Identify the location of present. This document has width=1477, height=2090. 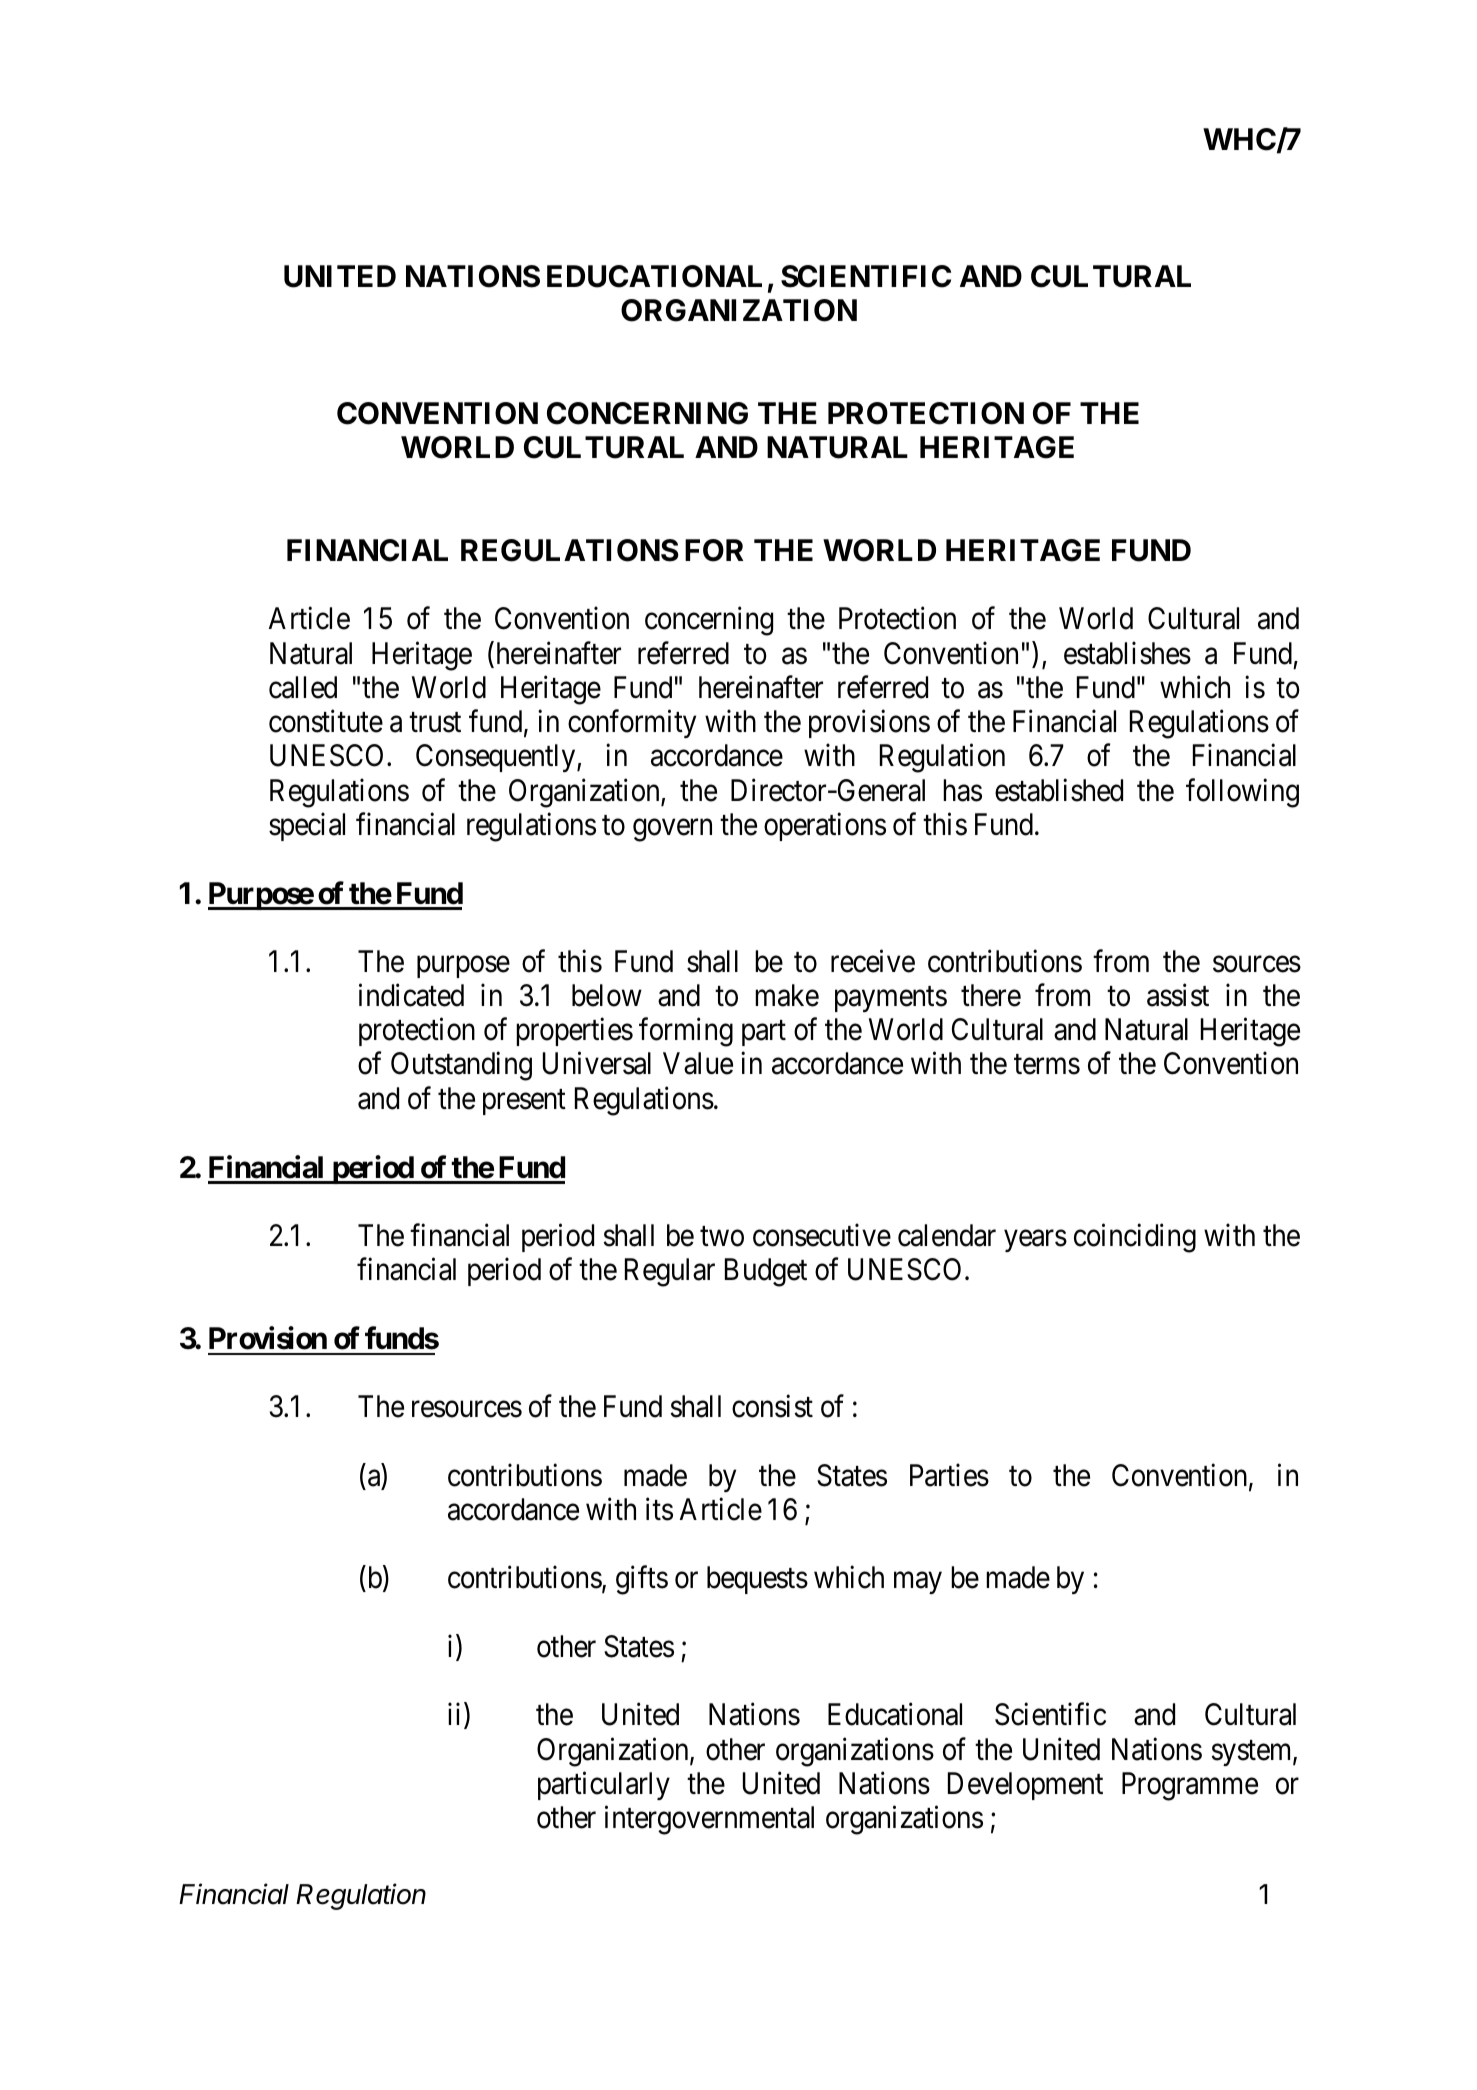
(524, 1102).
